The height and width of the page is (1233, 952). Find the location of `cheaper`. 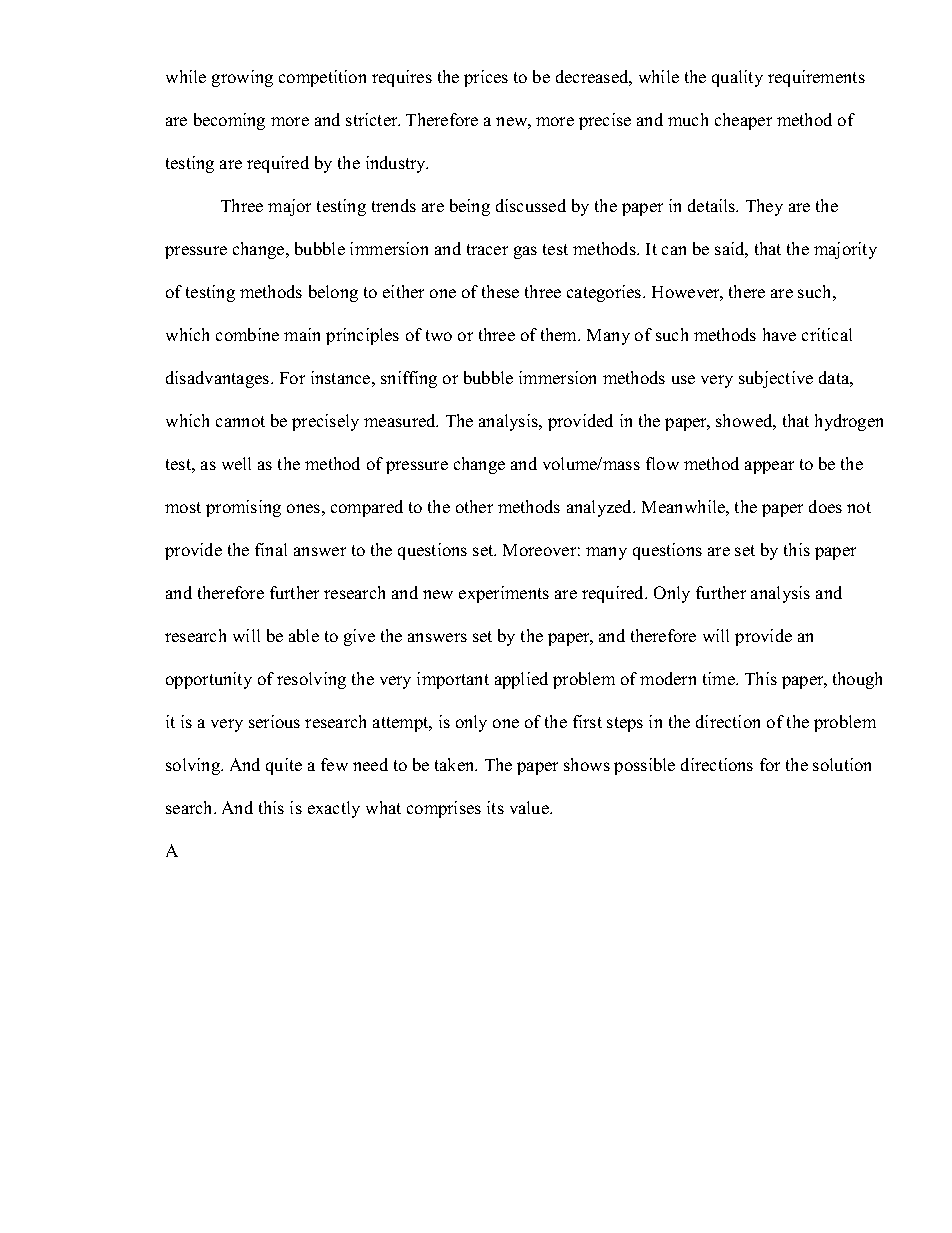

cheaper is located at coordinates (743, 121).
